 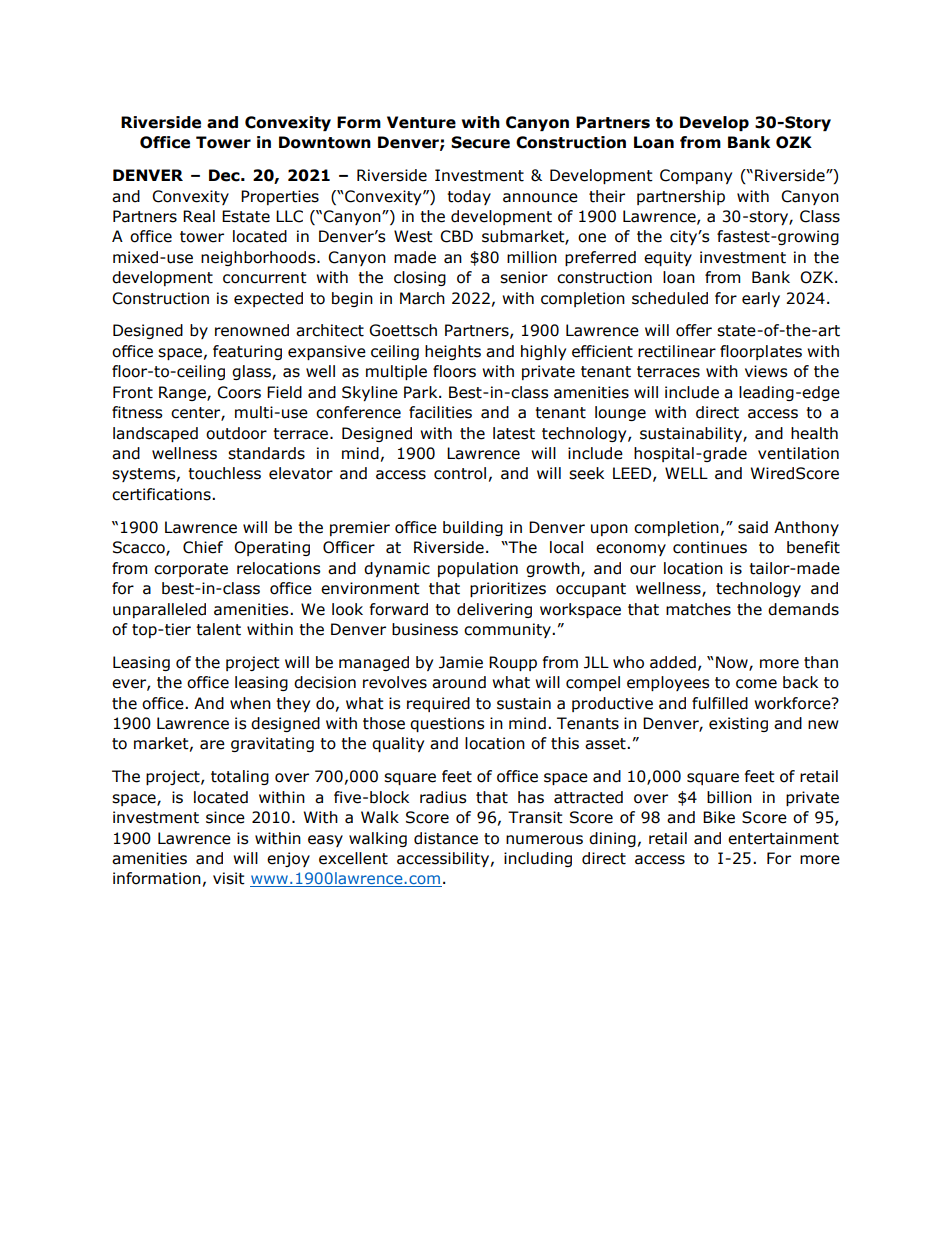 What do you see at coordinates (753, 527) in the document?
I see `said` at bounding box center [753, 527].
